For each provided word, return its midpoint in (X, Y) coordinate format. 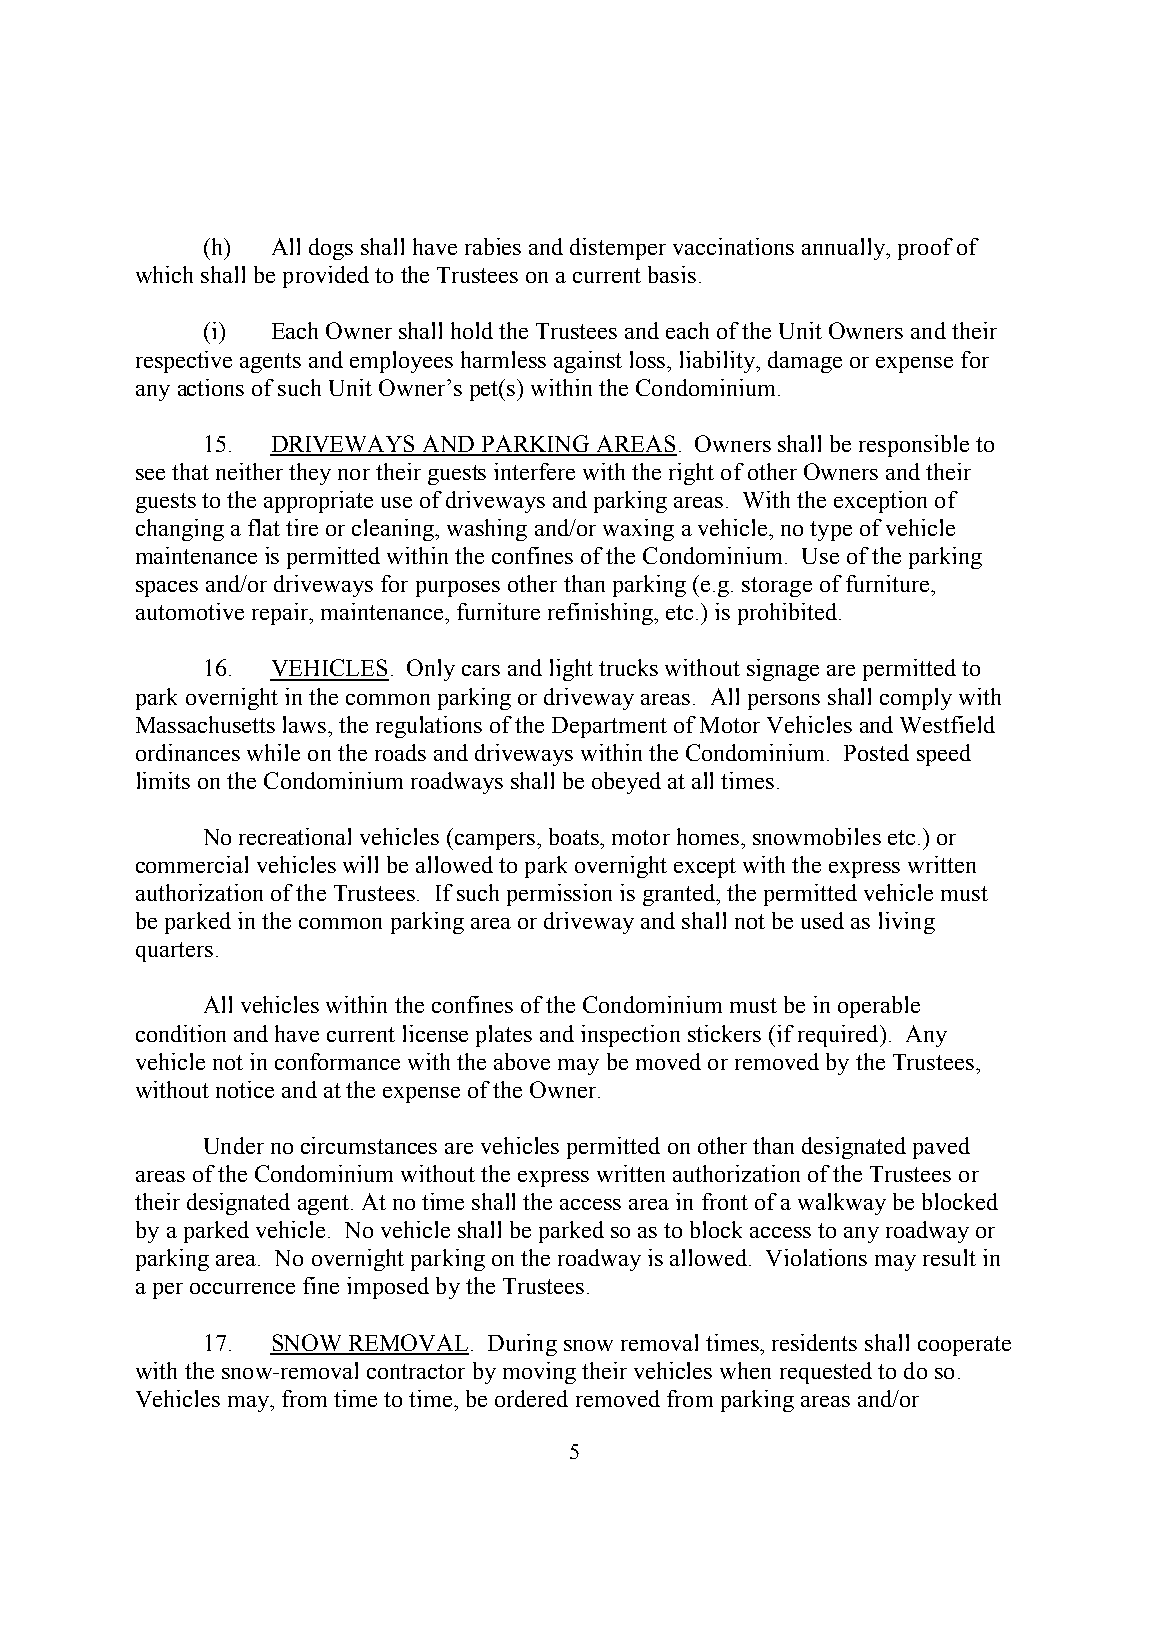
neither (249, 471)
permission (559, 895)
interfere (534, 471)
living (907, 923)
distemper (618, 249)
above (522, 1061)
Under (234, 1145)
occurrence (242, 1288)
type (831, 531)
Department (609, 727)
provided (326, 277)
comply (916, 699)
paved (941, 1148)
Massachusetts (205, 724)
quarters (174, 952)
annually (844, 249)
